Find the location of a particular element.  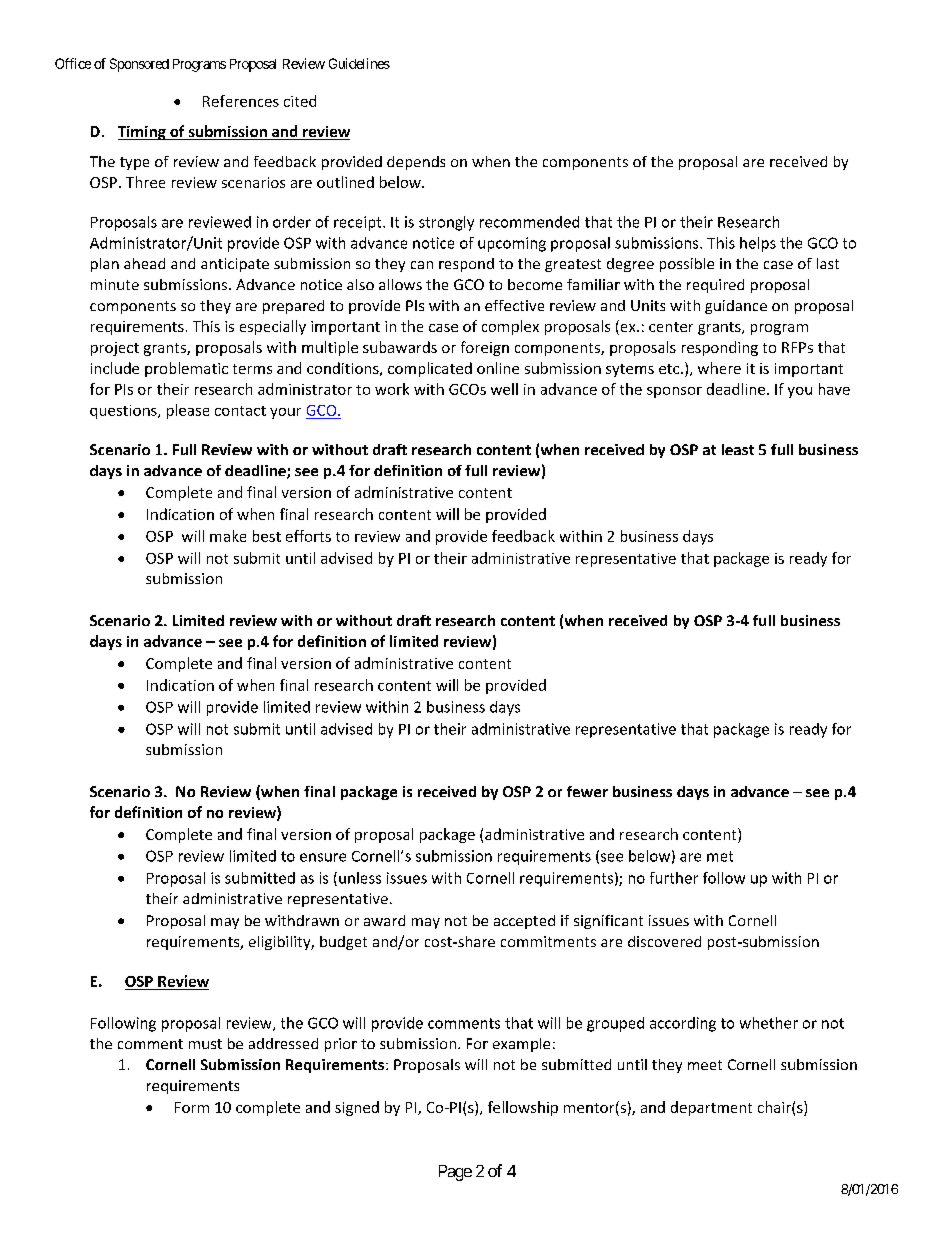

least is located at coordinates (738, 449).
